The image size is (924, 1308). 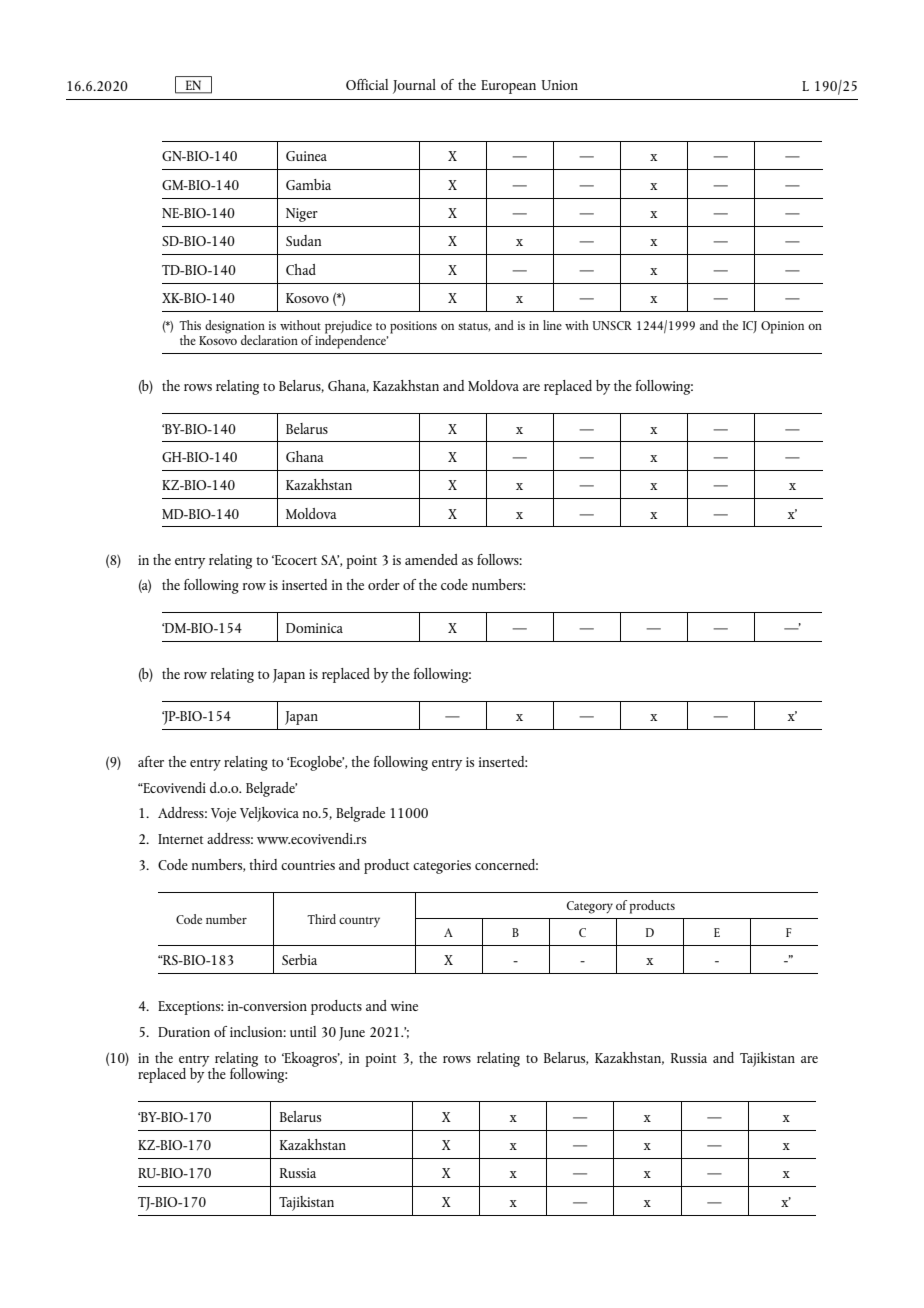 What do you see at coordinates (384, 584) in the document?
I see `order` at bounding box center [384, 584].
